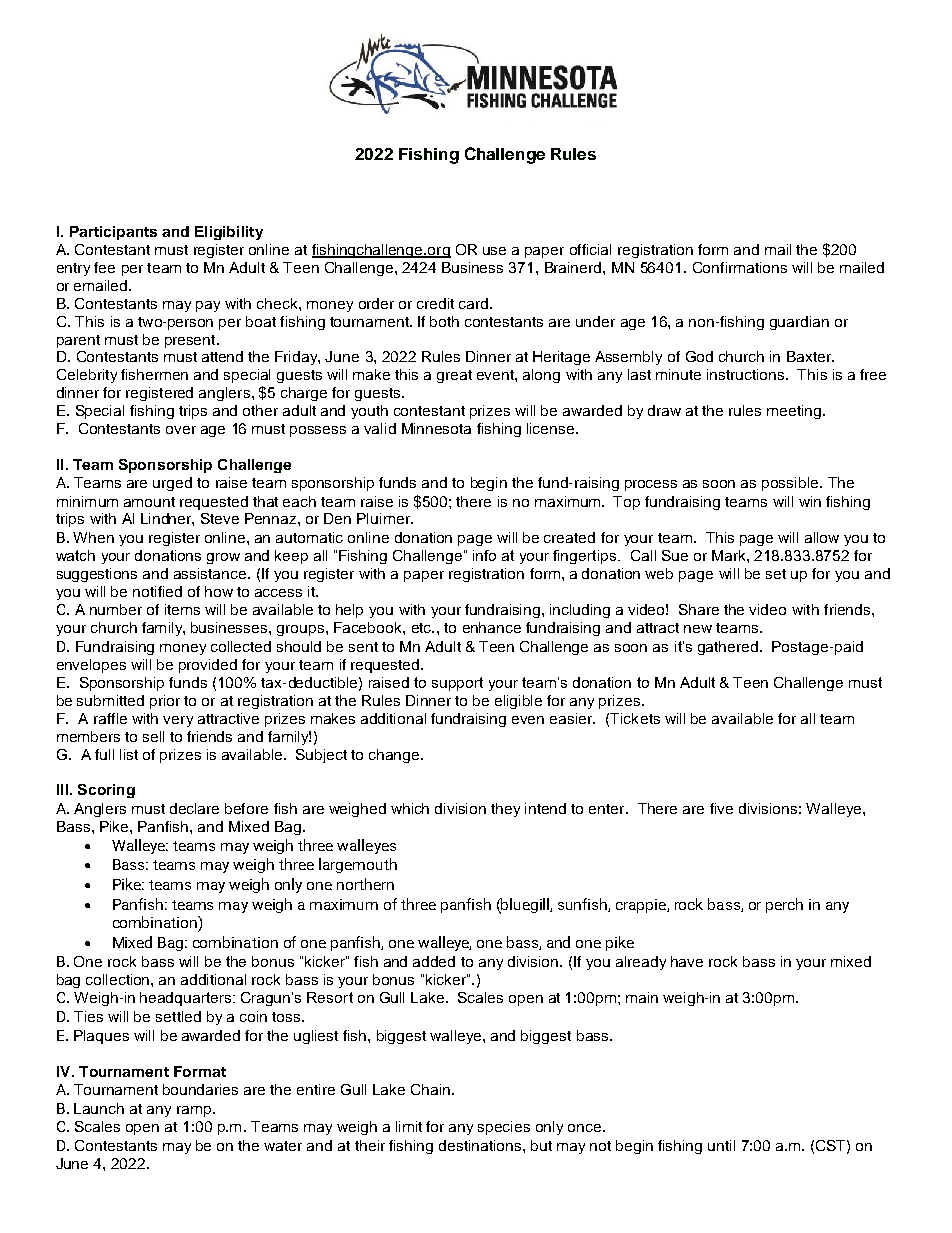  What do you see at coordinates (172, 484) in the page?
I see `urged` at bounding box center [172, 484].
